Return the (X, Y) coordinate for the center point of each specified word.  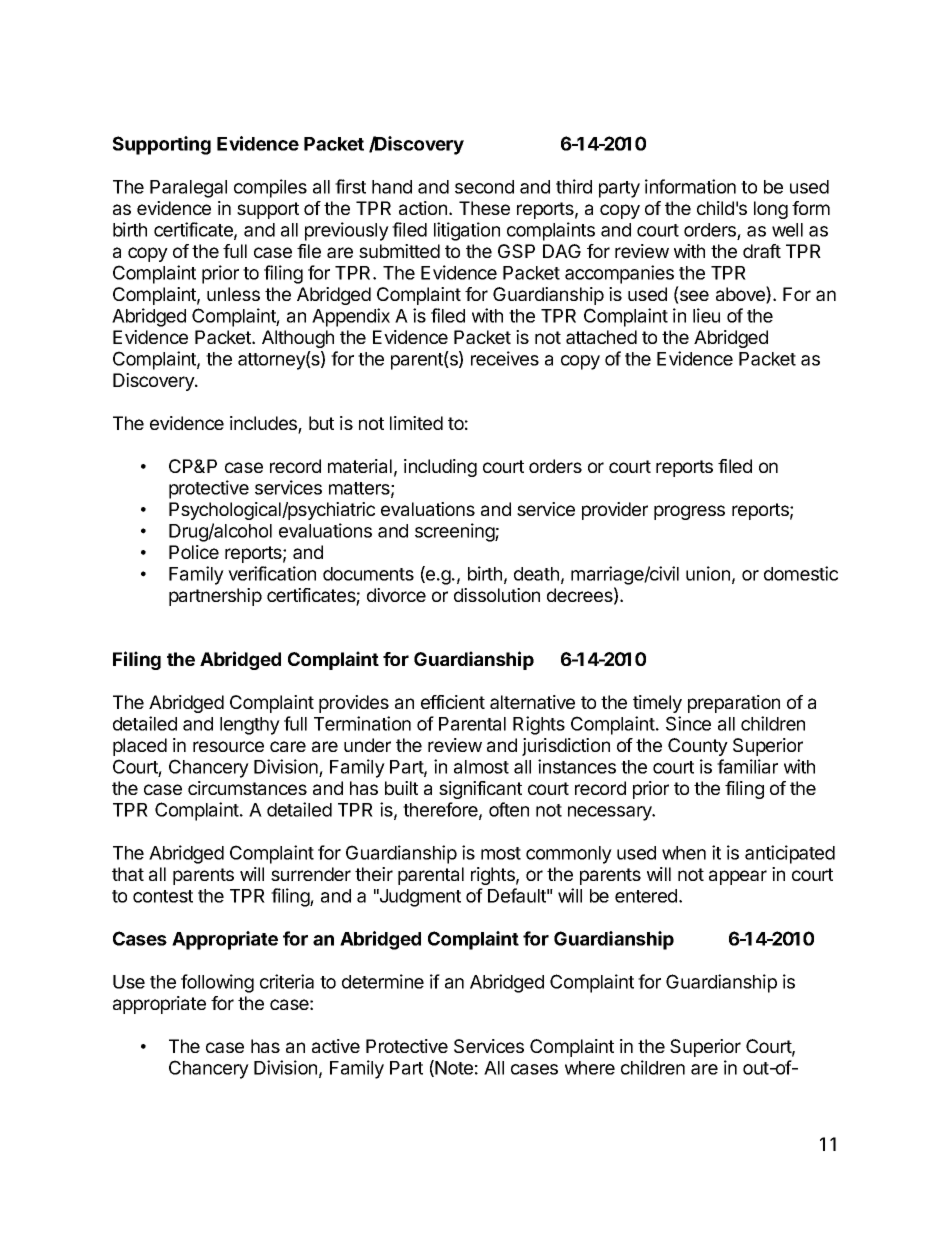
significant (480, 790)
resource (228, 746)
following (217, 983)
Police (194, 552)
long (771, 210)
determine (383, 981)
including (440, 468)
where (590, 1068)
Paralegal (188, 189)
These (484, 208)
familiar (747, 766)
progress (689, 512)
